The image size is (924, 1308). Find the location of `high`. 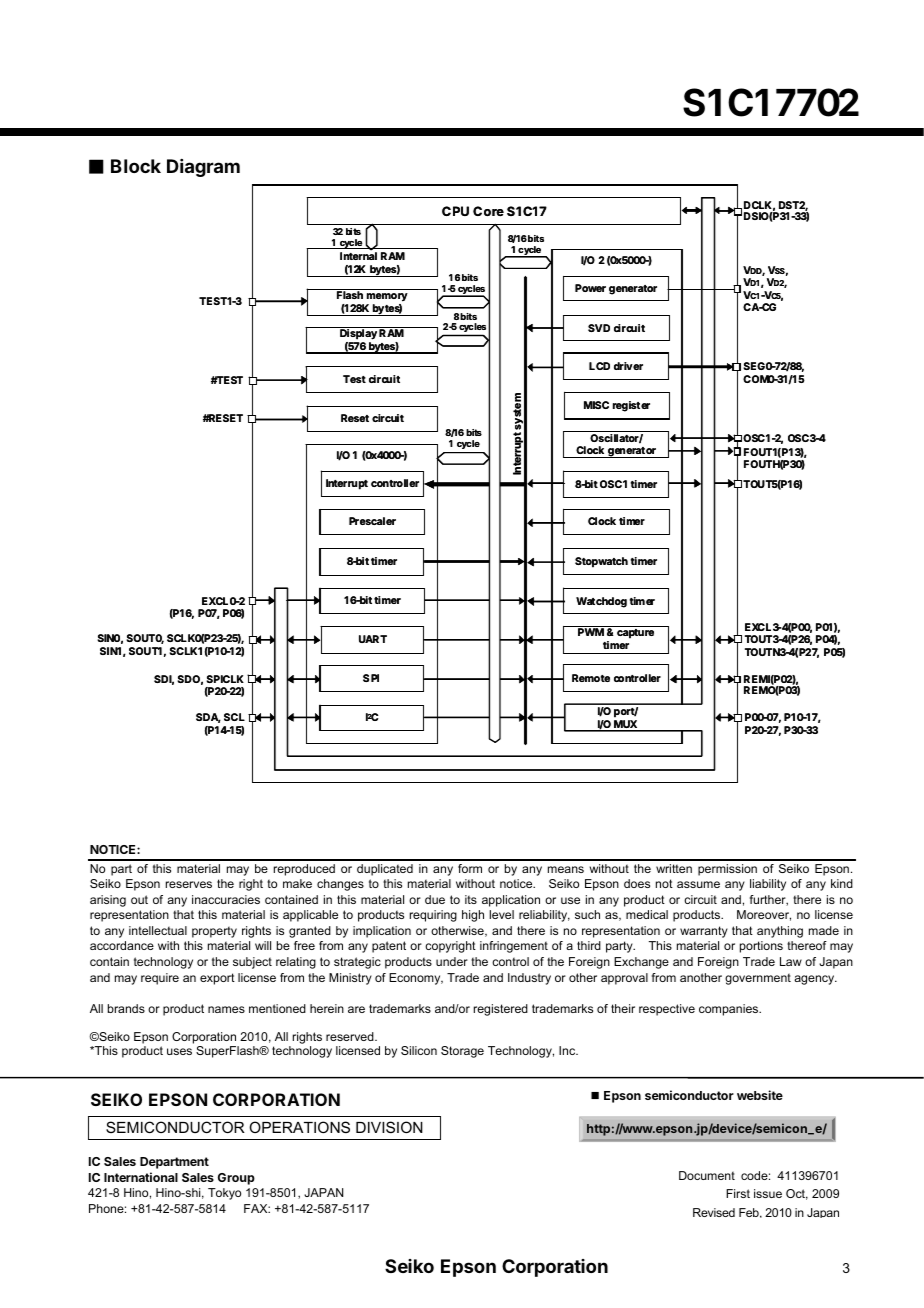

high is located at coordinates (473, 916).
